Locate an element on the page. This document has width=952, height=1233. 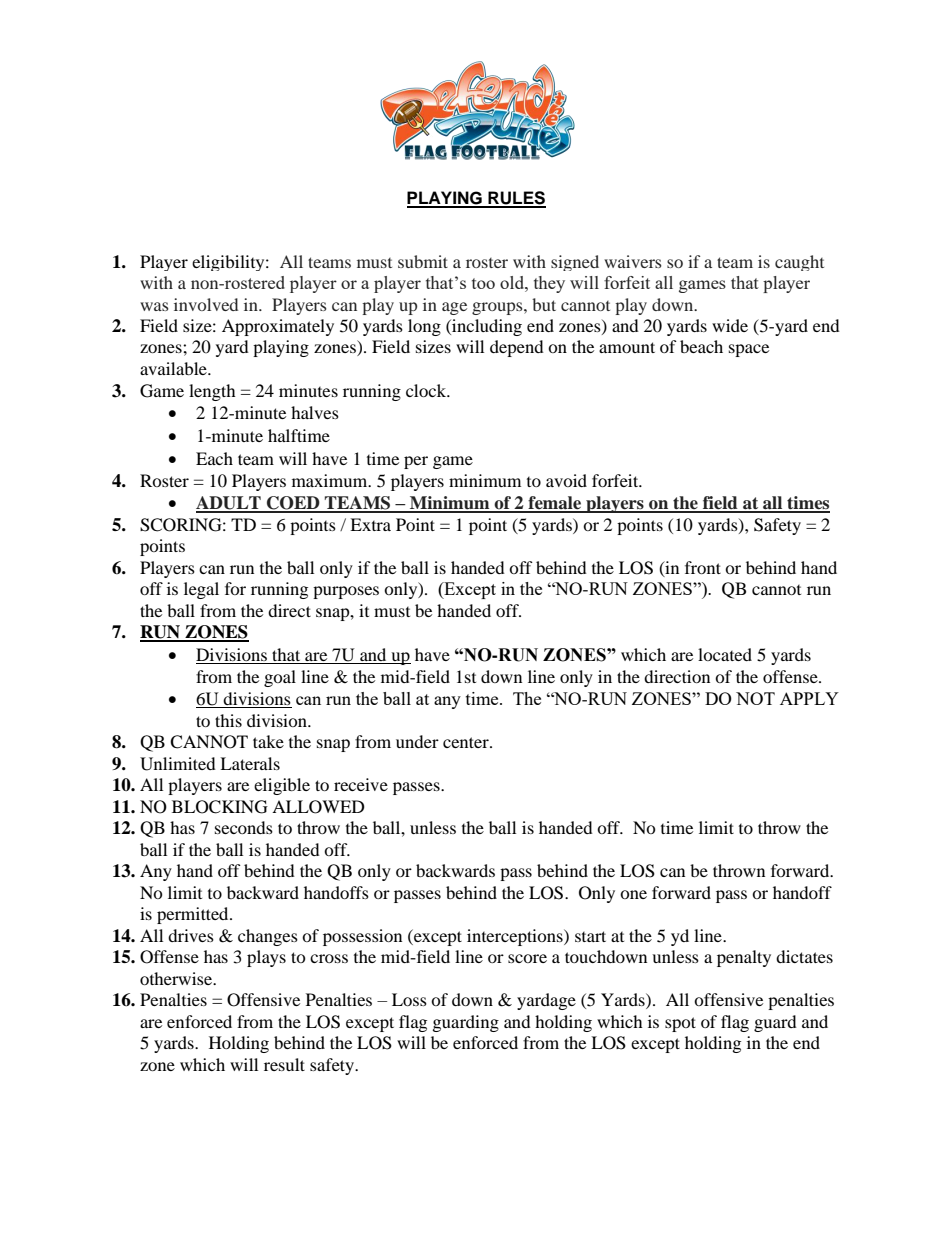
front is located at coordinates (703, 567).
